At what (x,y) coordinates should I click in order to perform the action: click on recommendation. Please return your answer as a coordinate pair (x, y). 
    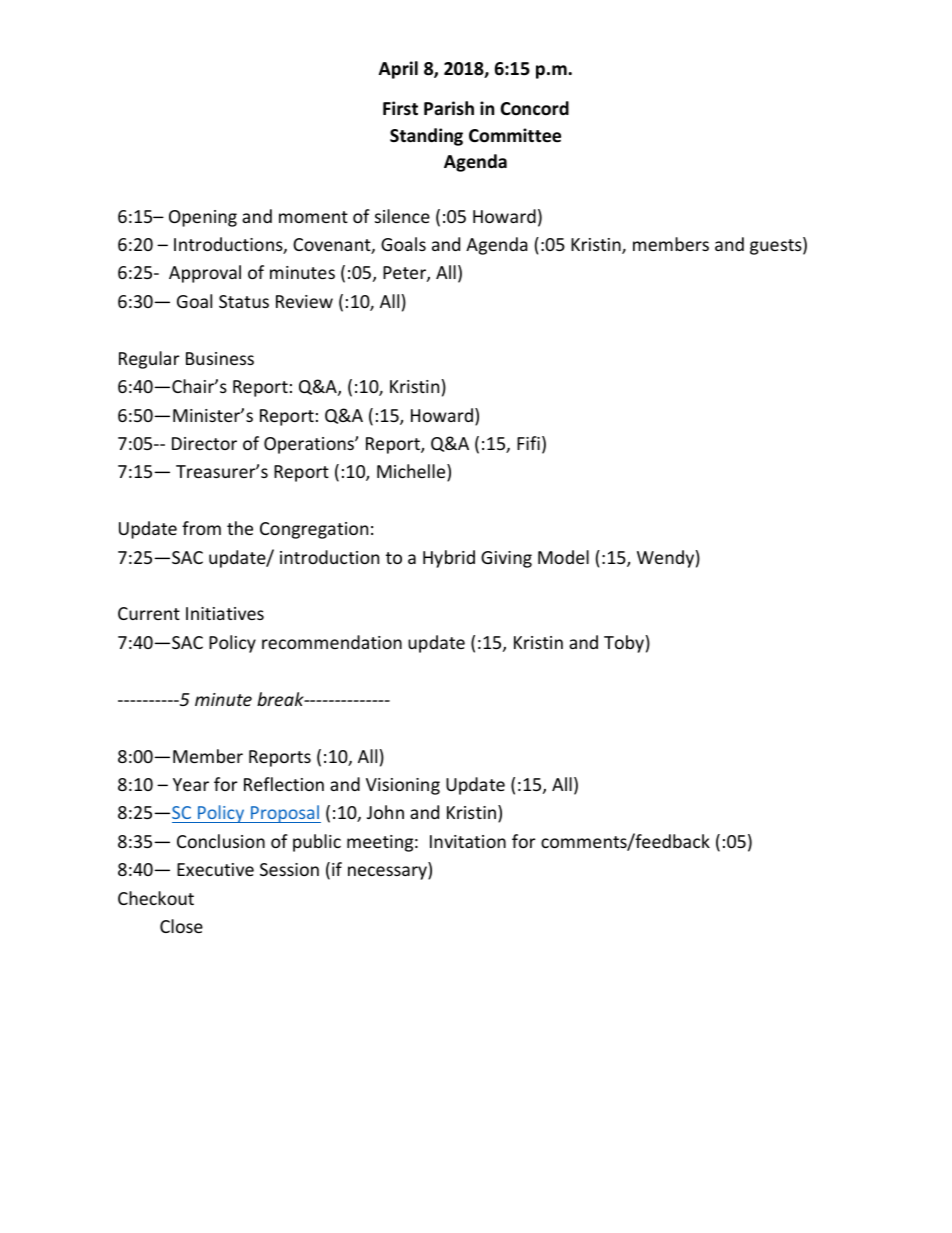
    Looking at the image, I should click on (332, 642).
